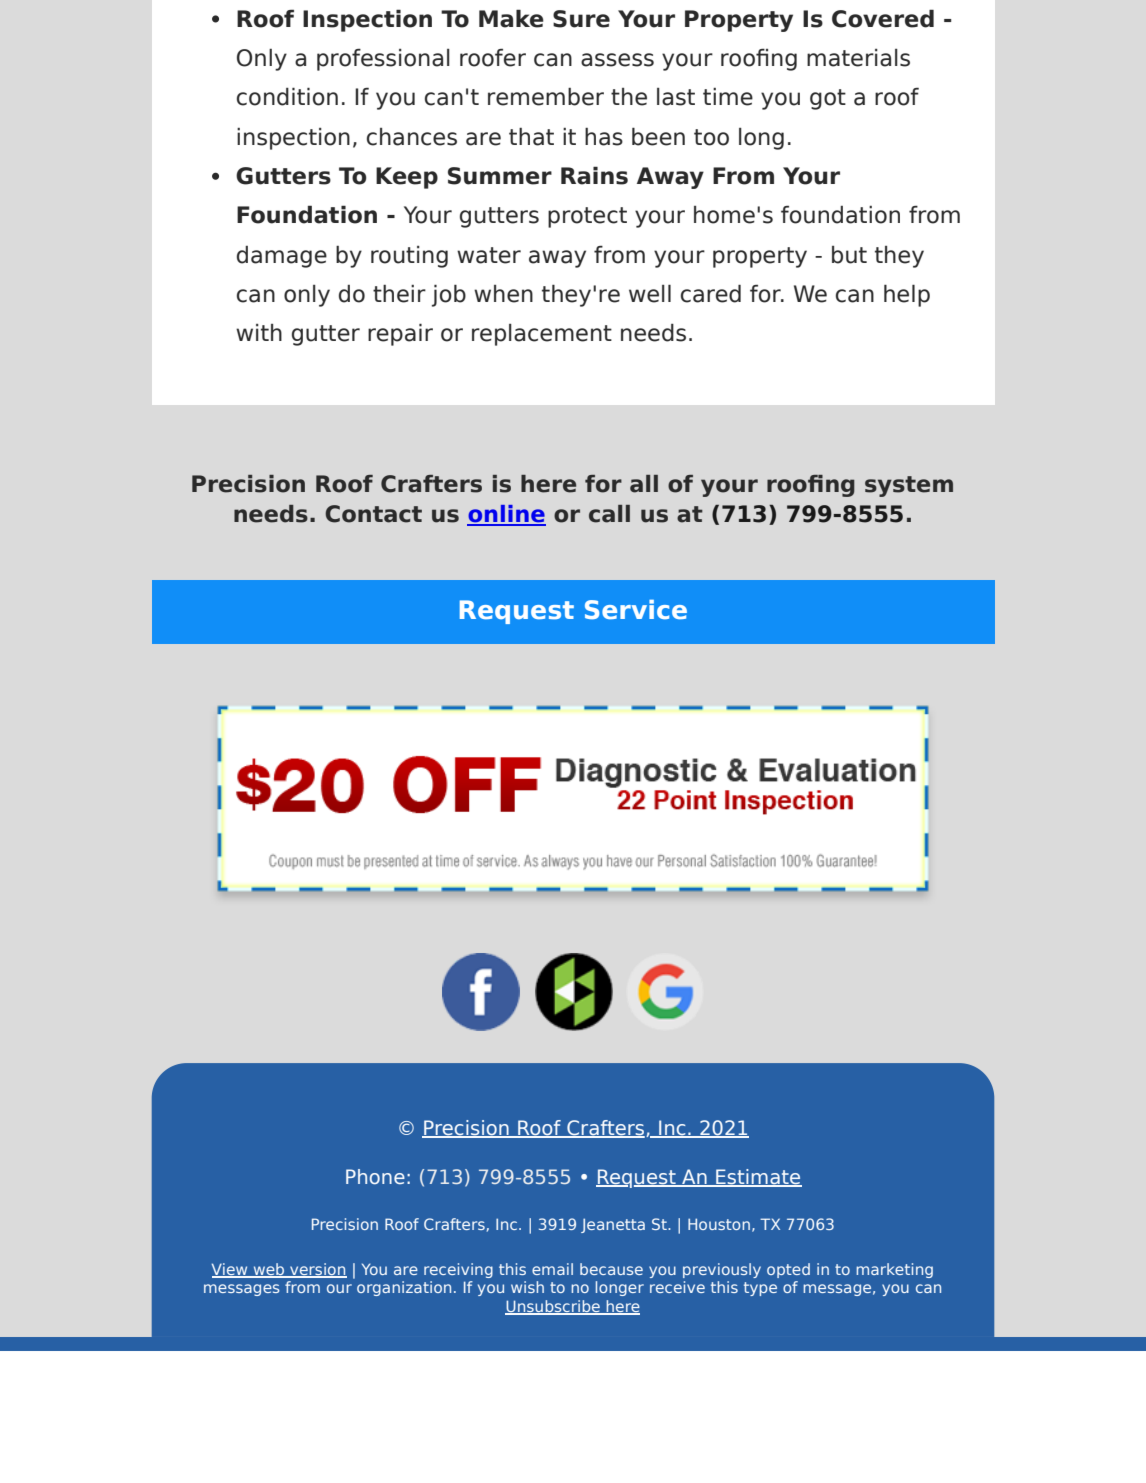  What do you see at coordinates (581, 19) in the screenshot?
I see `Sure` at bounding box center [581, 19].
